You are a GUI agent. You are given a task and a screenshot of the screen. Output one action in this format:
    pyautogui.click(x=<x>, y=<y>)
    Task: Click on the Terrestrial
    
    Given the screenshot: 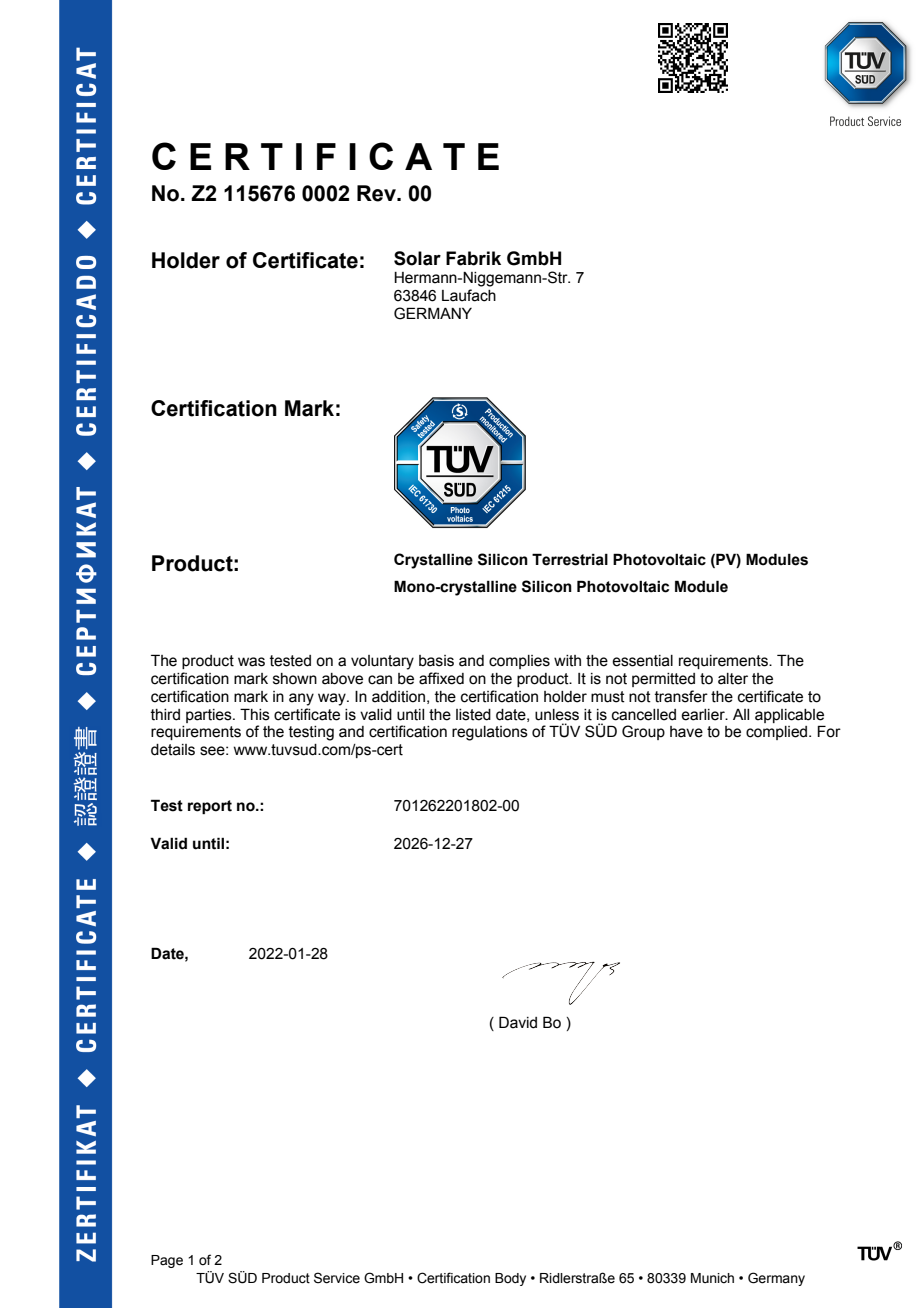 What is the action you would take?
    pyautogui.click(x=570, y=559)
